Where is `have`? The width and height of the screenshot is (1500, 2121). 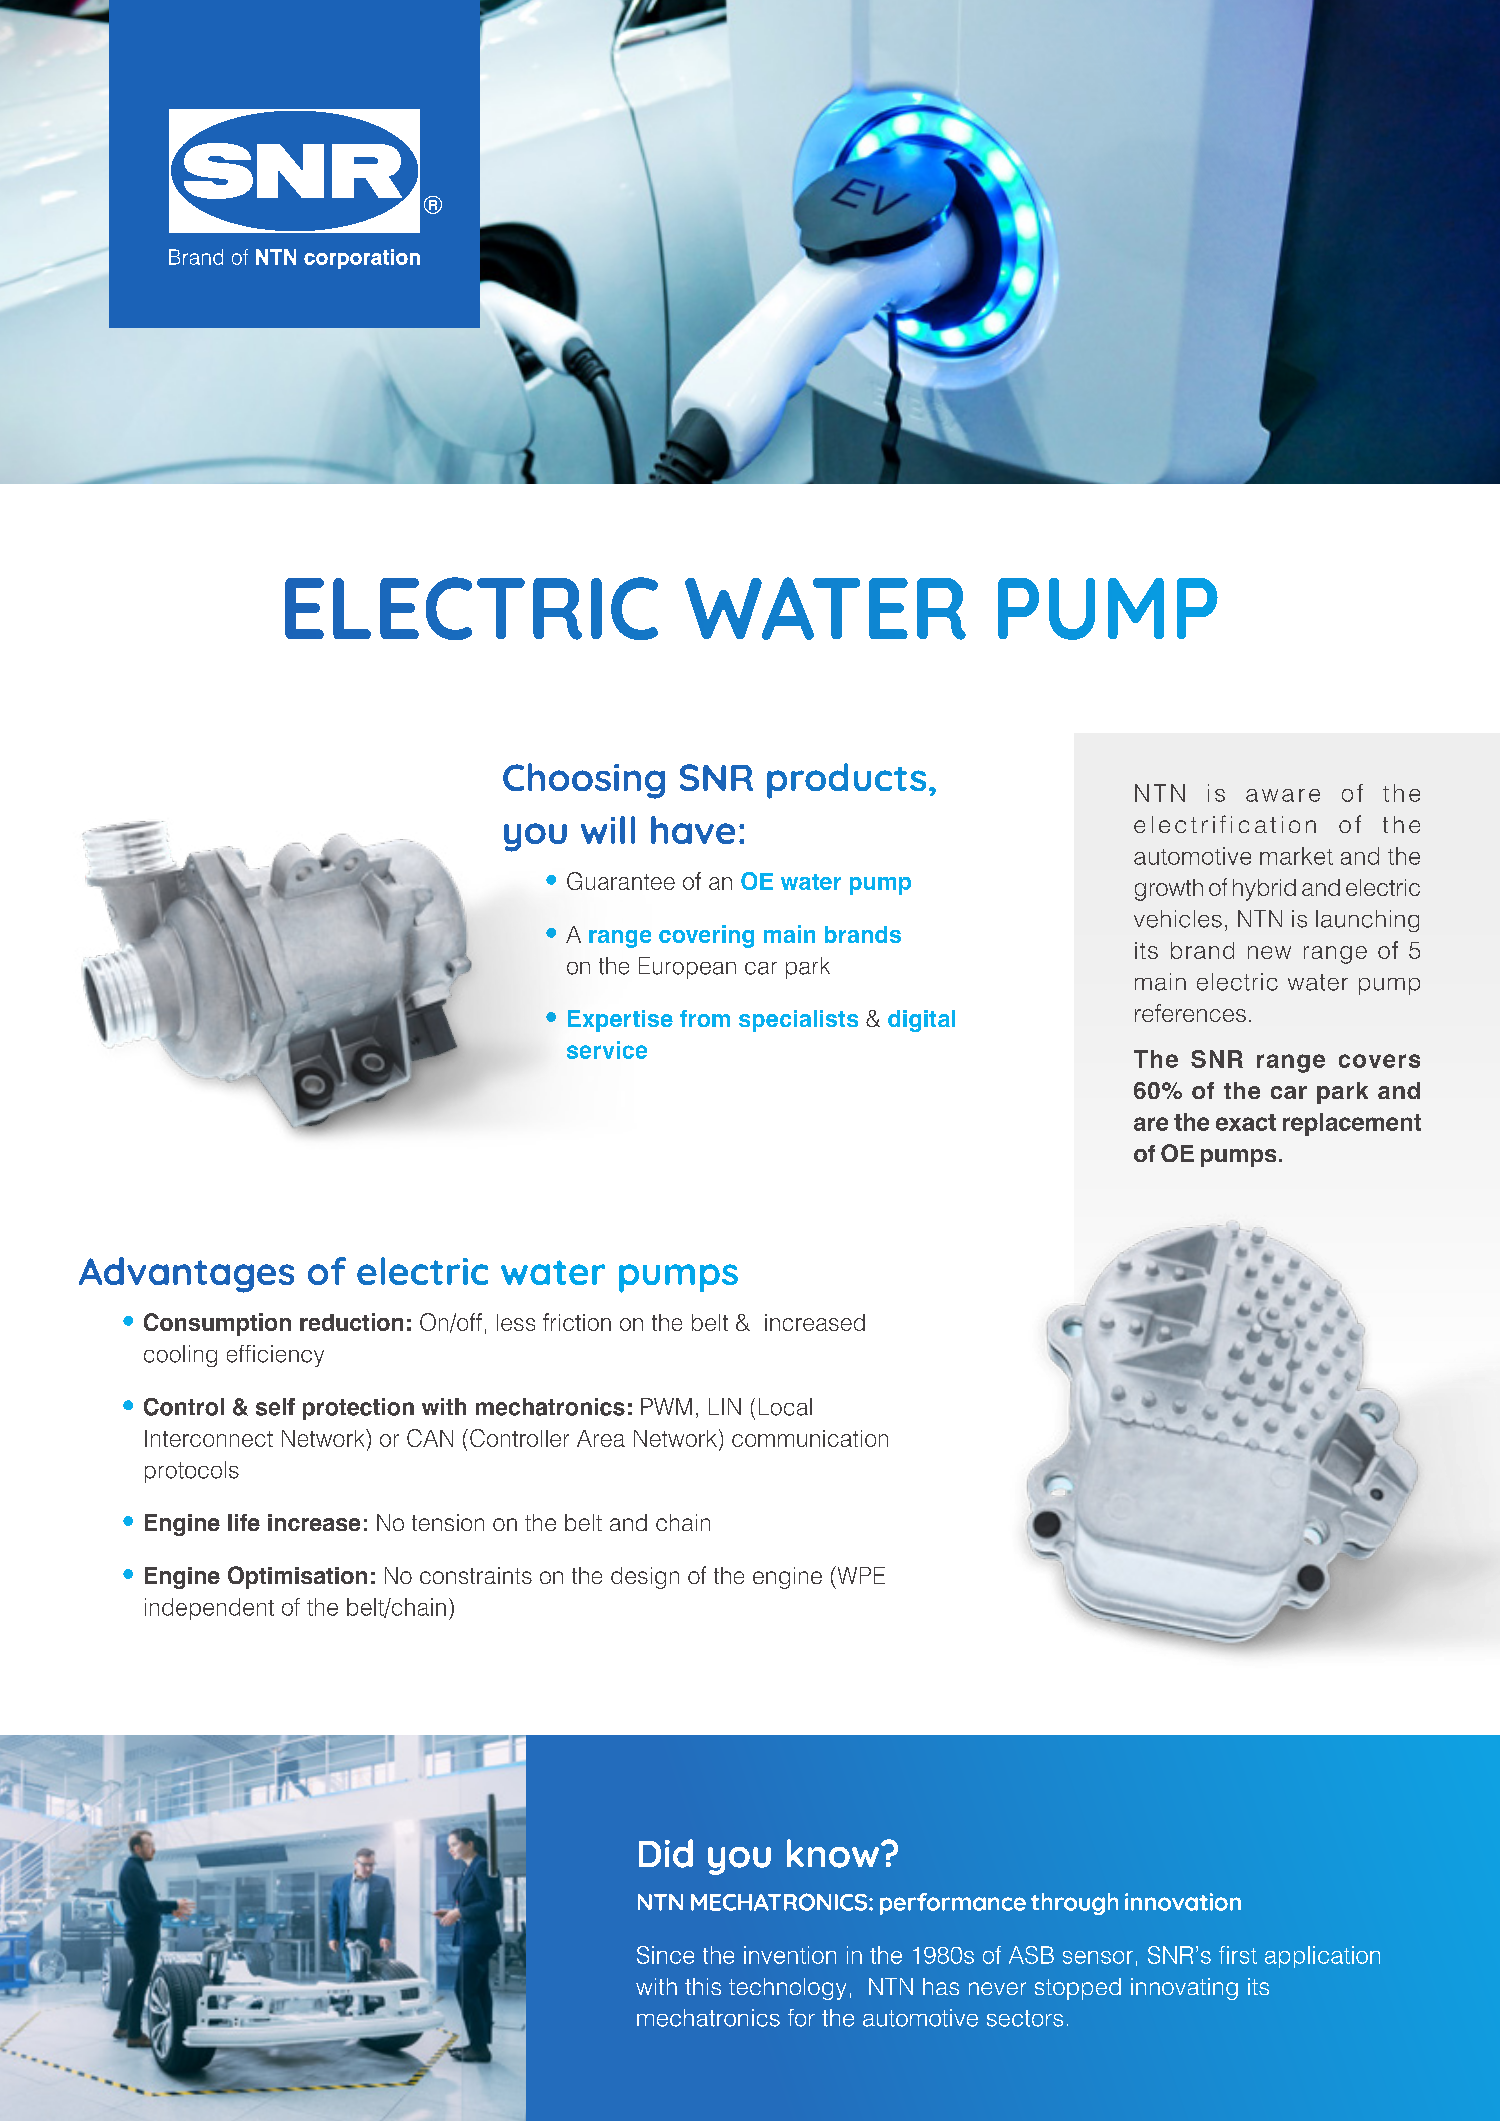
have is located at coordinates (693, 830).
